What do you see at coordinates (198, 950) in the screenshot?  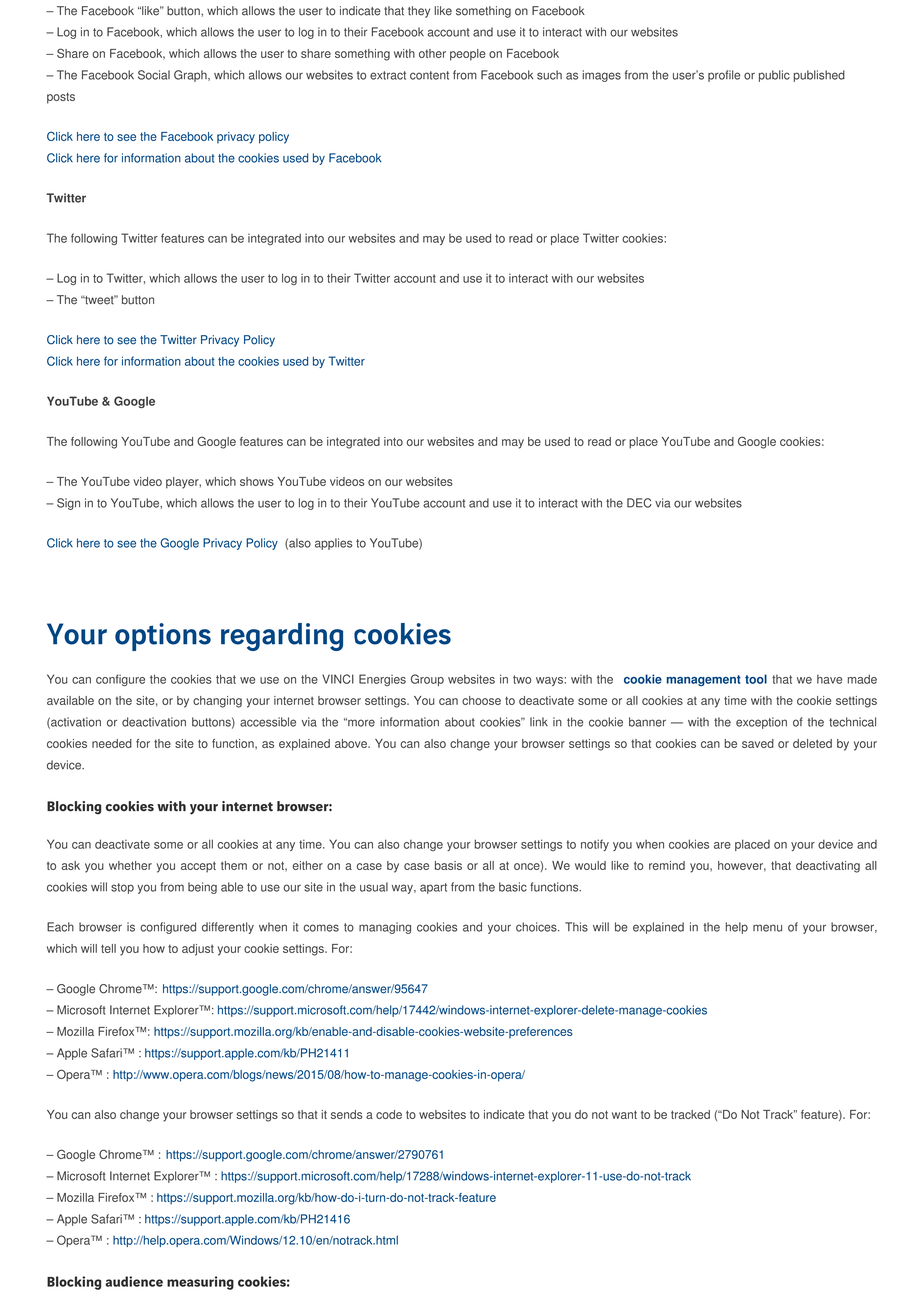 I see `adjust` at bounding box center [198, 950].
